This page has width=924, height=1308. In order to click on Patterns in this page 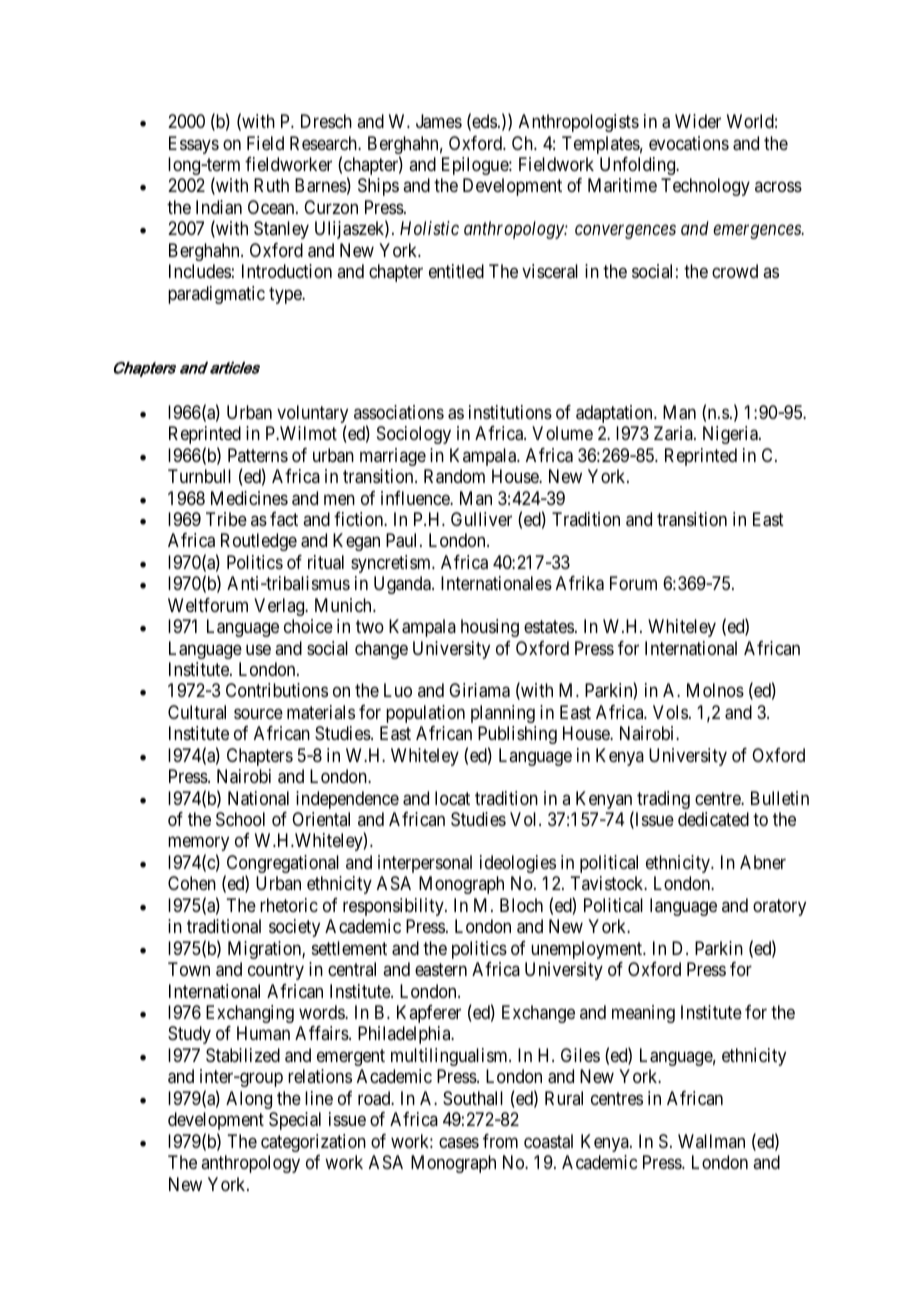, I will do `click(258, 455)`.
